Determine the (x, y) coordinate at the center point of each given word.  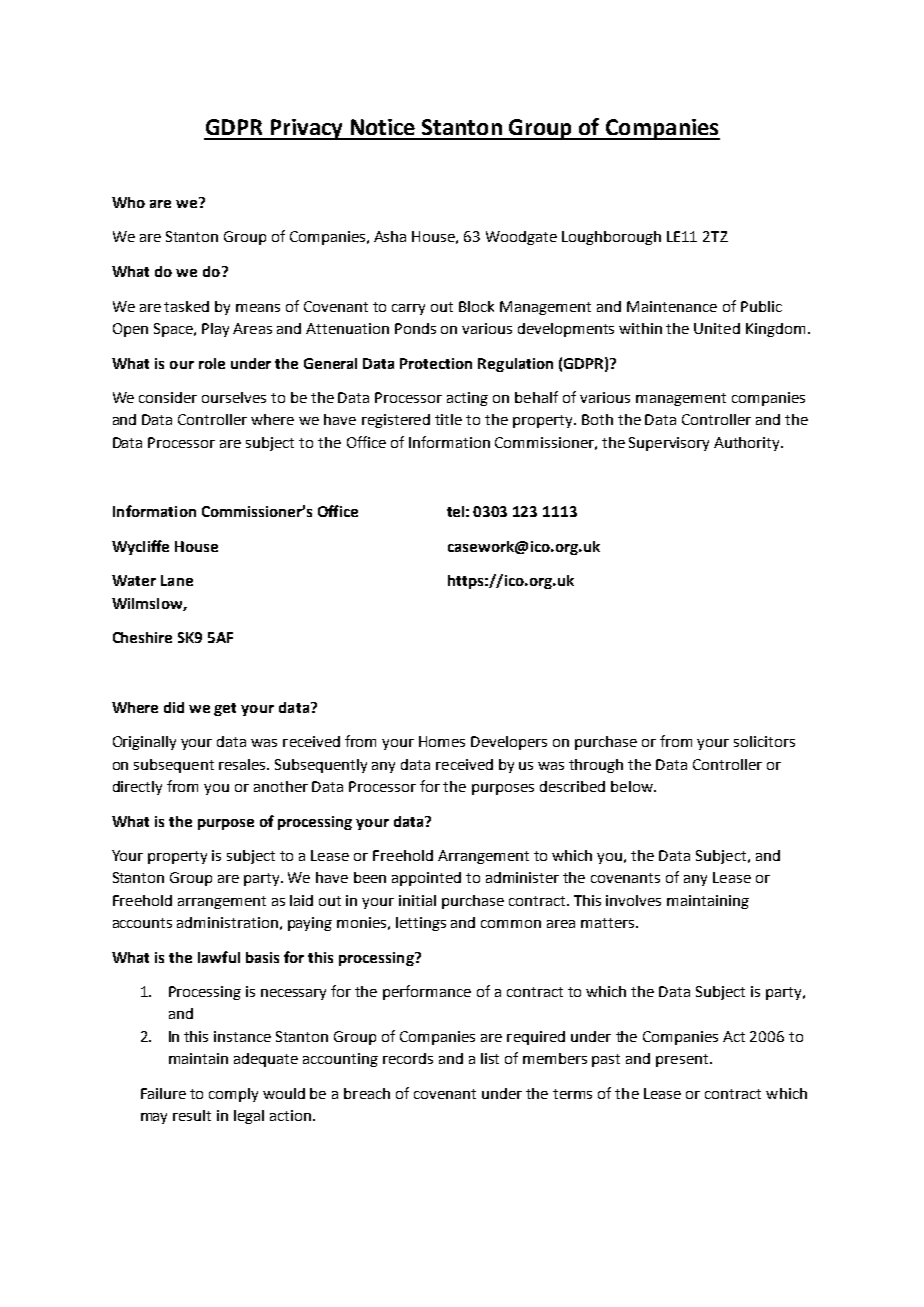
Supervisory (669, 444)
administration (227, 922)
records (408, 1058)
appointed (426, 879)
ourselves (234, 397)
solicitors (764, 741)
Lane (177, 580)
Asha (390, 236)
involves (633, 900)
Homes (442, 741)
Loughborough (611, 238)
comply (233, 1095)
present (683, 1060)
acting (467, 399)
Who (128, 202)
